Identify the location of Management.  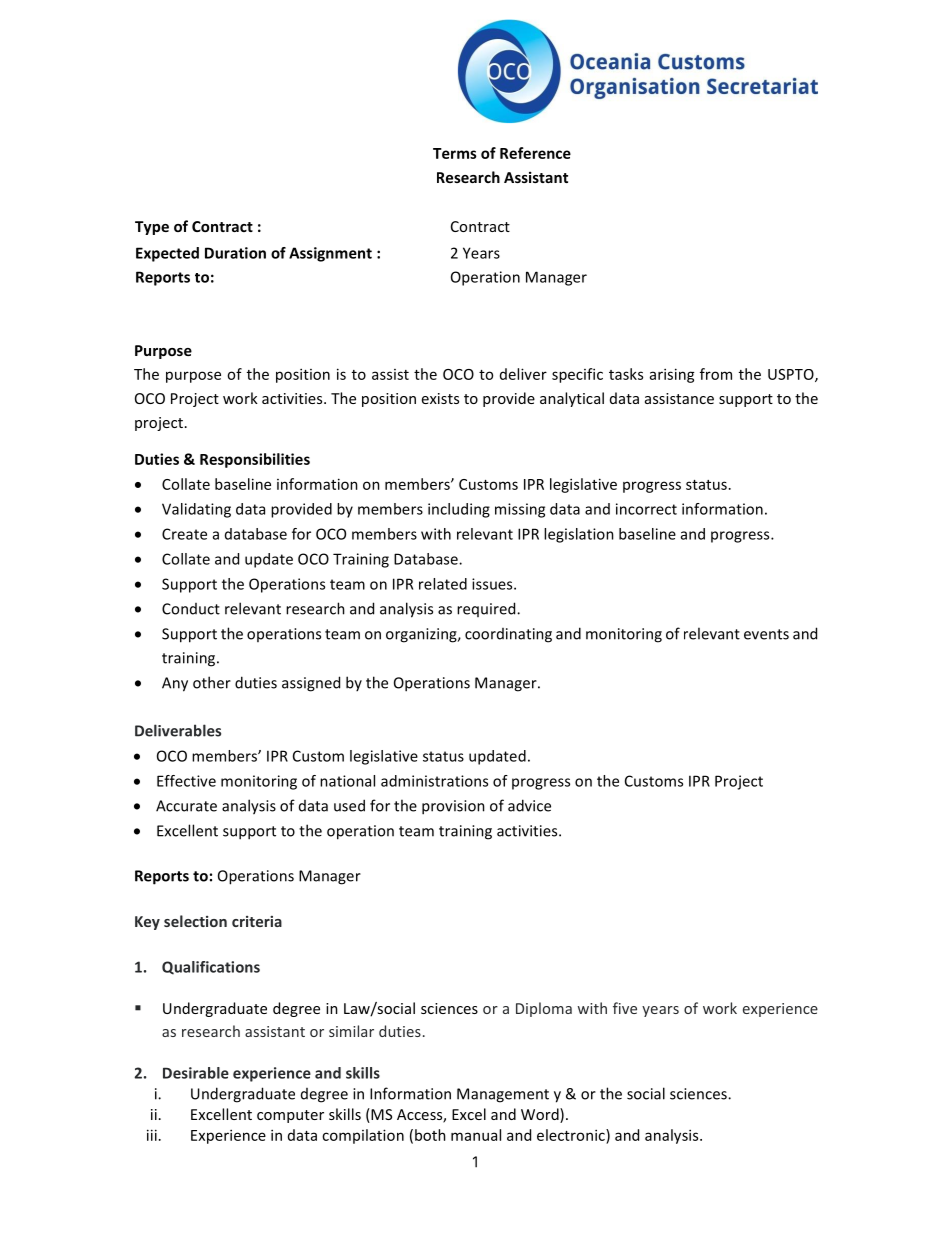
(503, 1095).
